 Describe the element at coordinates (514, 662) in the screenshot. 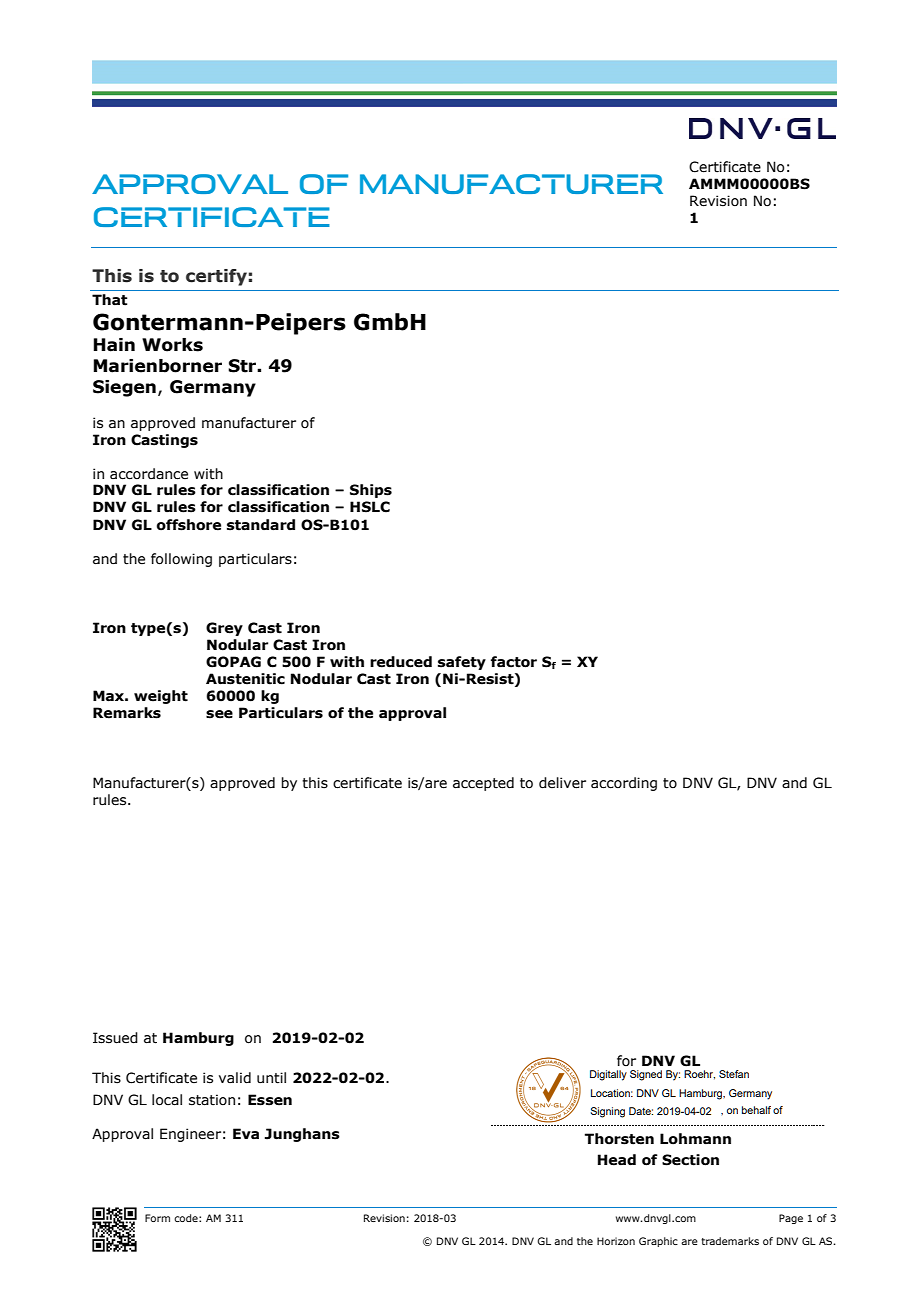

I see `factor` at that location.
